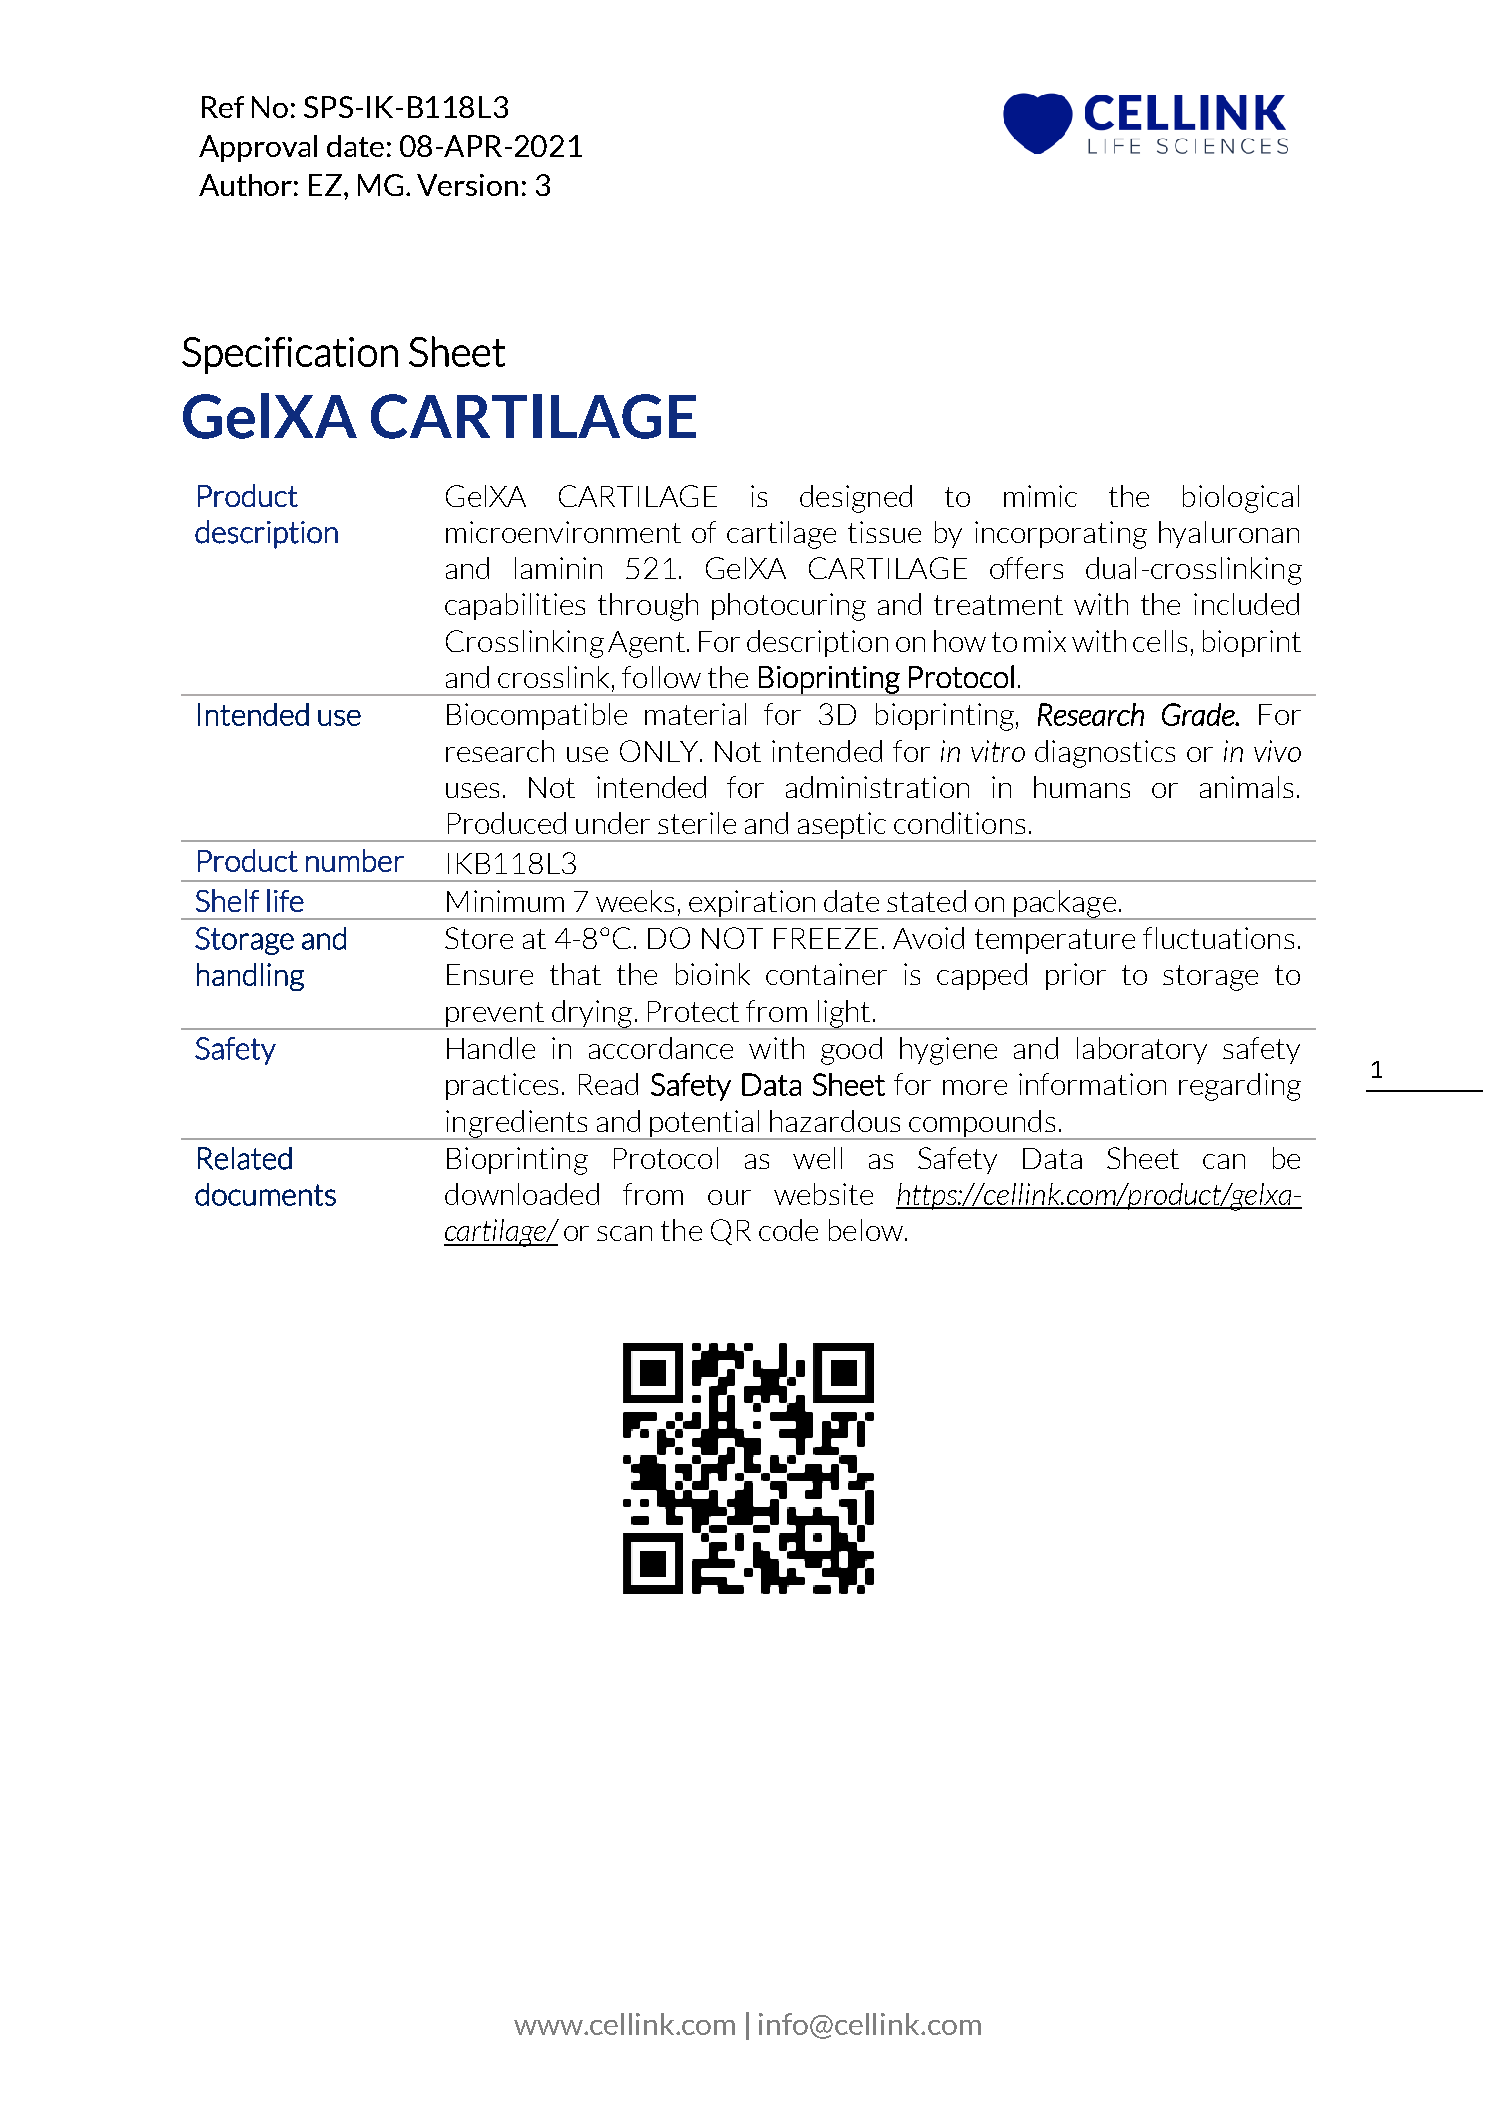 The height and width of the screenshot is (2118, 1497). I want to click on Version, so click(467, 185).
